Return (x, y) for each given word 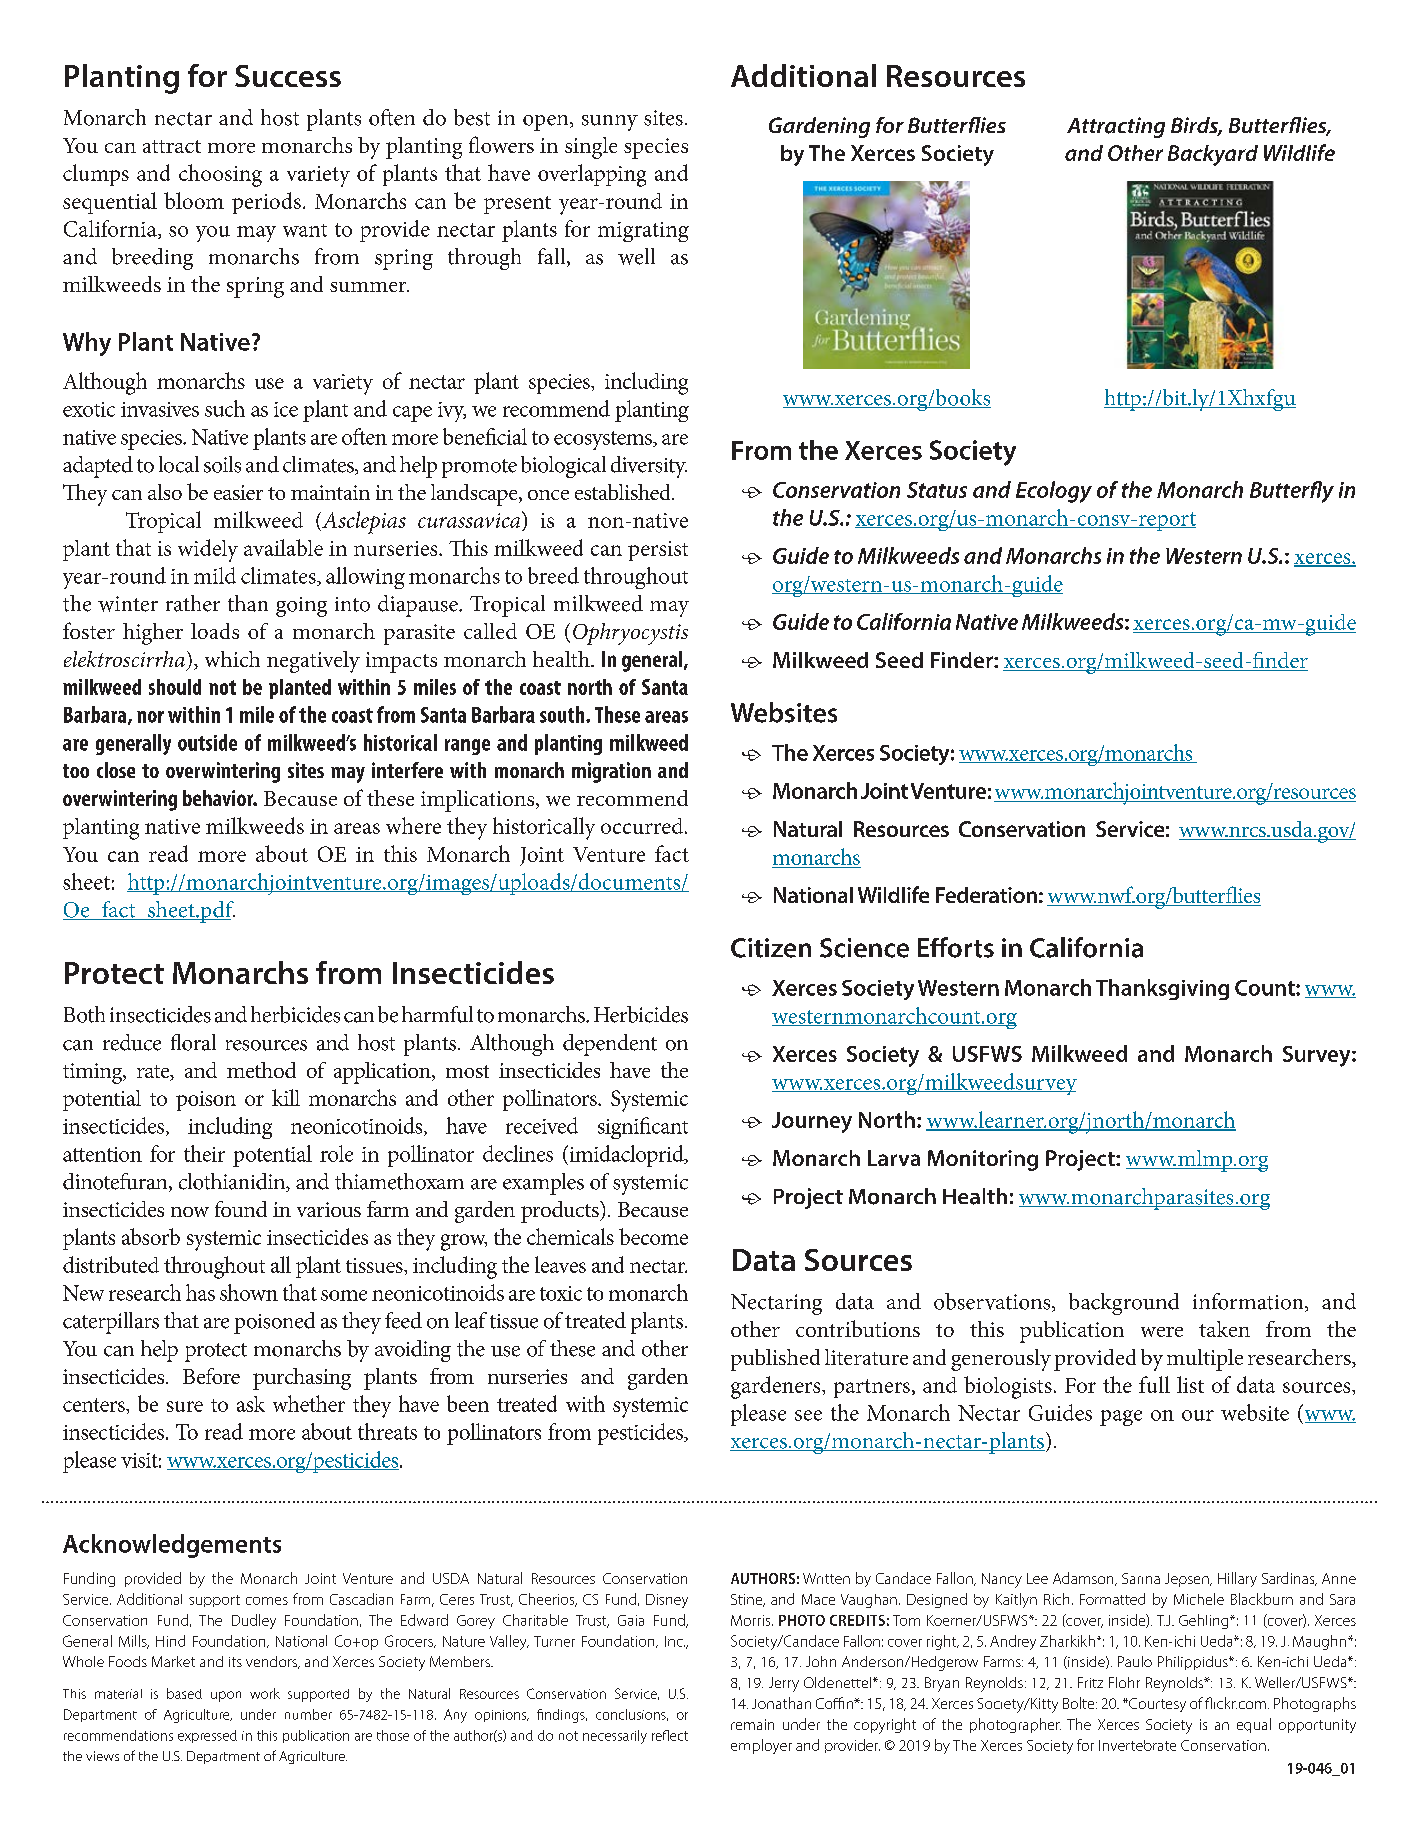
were (1162, 1332)
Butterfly (1292, 492)
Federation (986, 895)
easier (238, 492)
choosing (220, 175)
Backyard (1213, 155)
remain (752, 1724)
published (775, 1360)
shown (249, 1292)
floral (193, 1042)
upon (226, 1696)
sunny (610, 123)
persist (658, 551)
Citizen (771, 948)
